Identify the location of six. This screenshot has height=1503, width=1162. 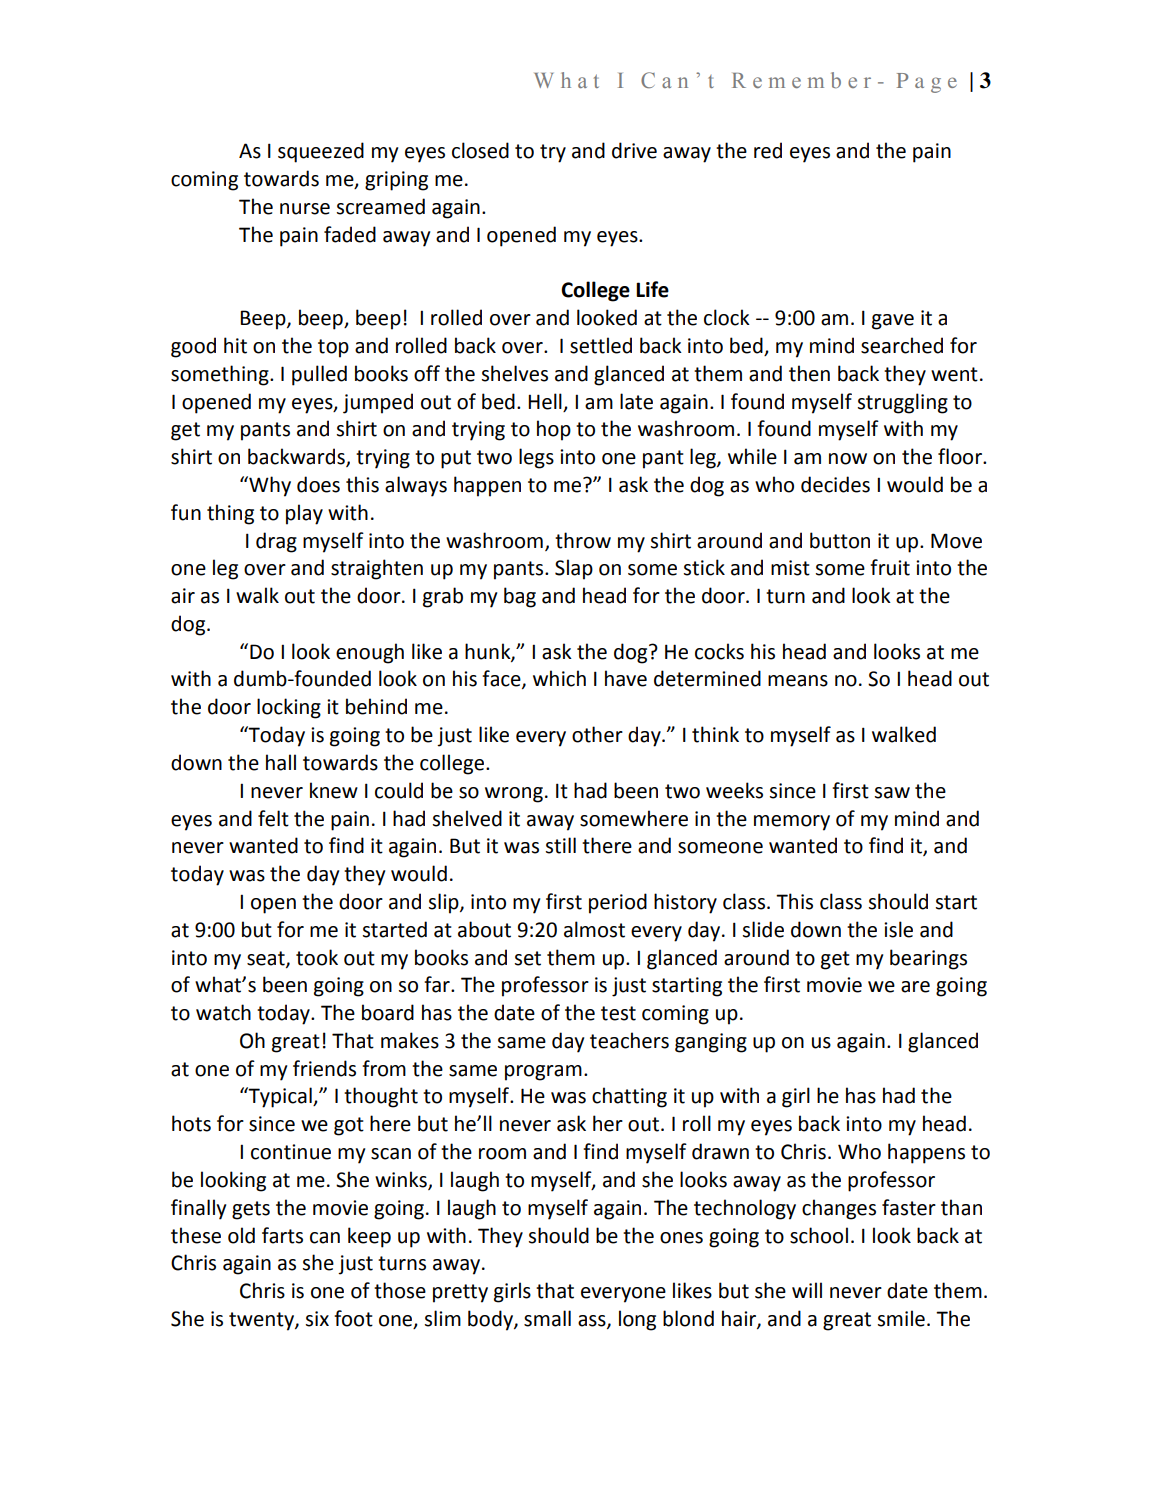
(317, 1319).
